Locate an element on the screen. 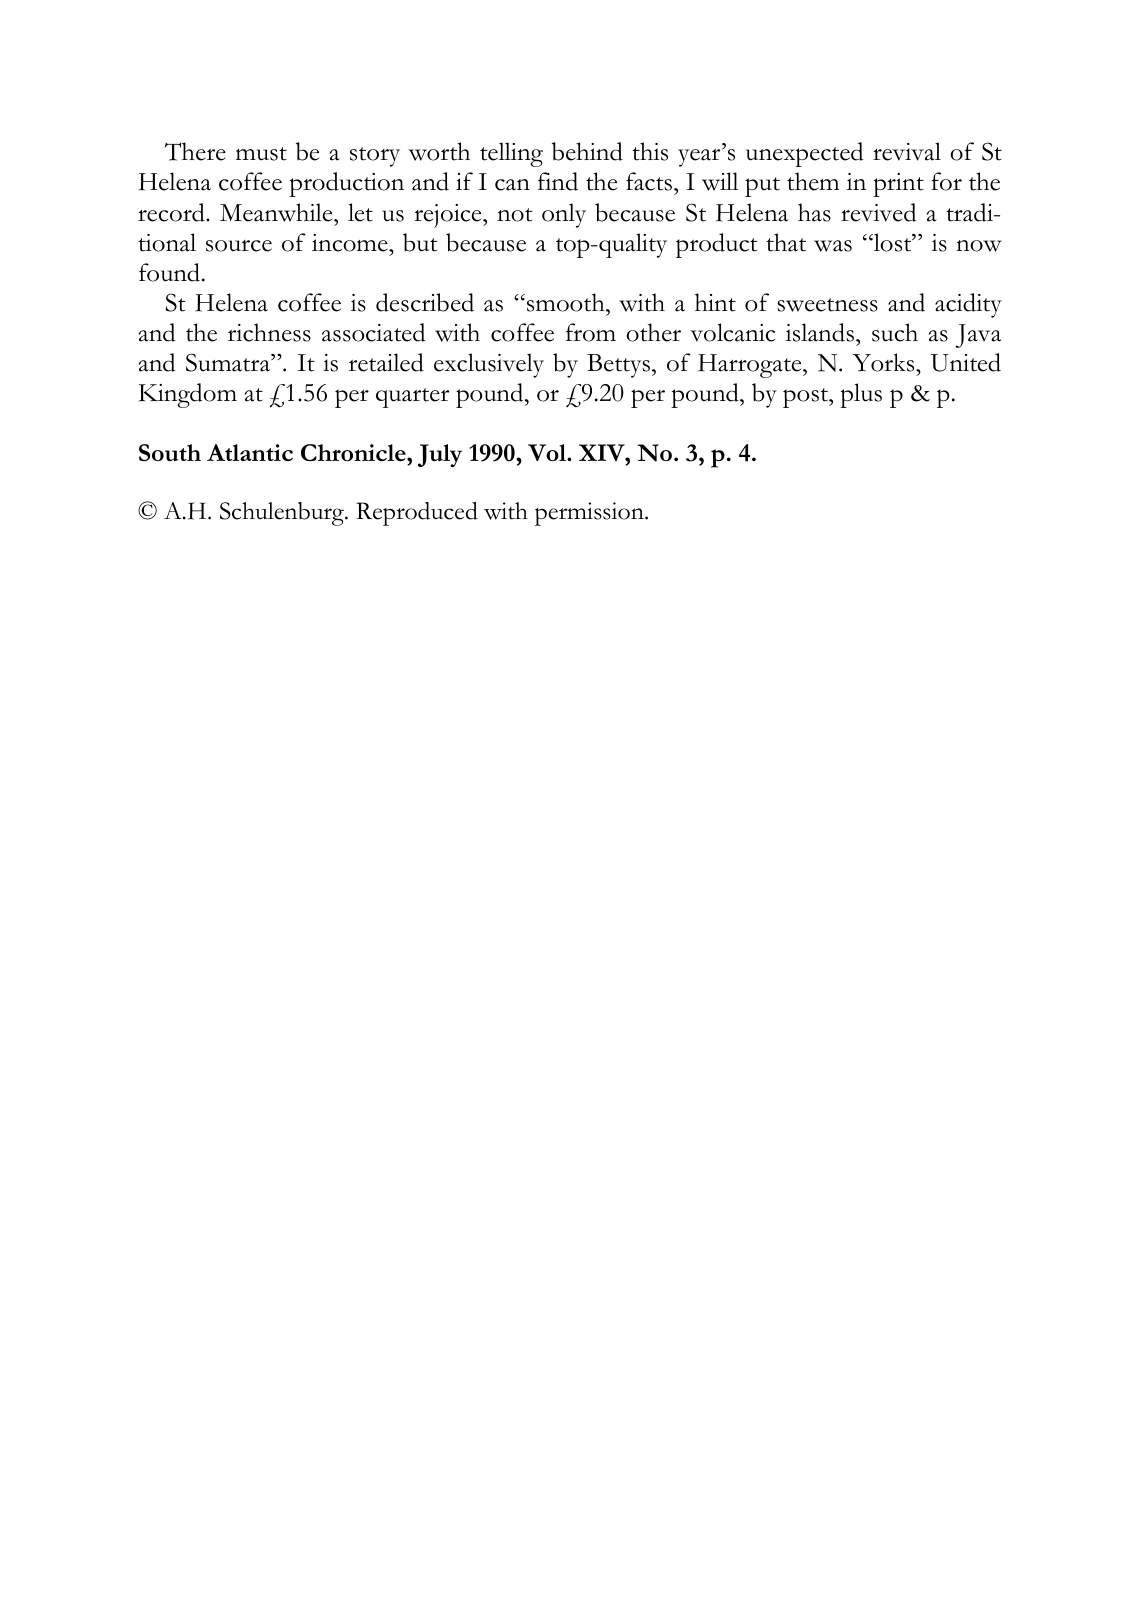  Sumatra is located at coordinates (229, 362).
